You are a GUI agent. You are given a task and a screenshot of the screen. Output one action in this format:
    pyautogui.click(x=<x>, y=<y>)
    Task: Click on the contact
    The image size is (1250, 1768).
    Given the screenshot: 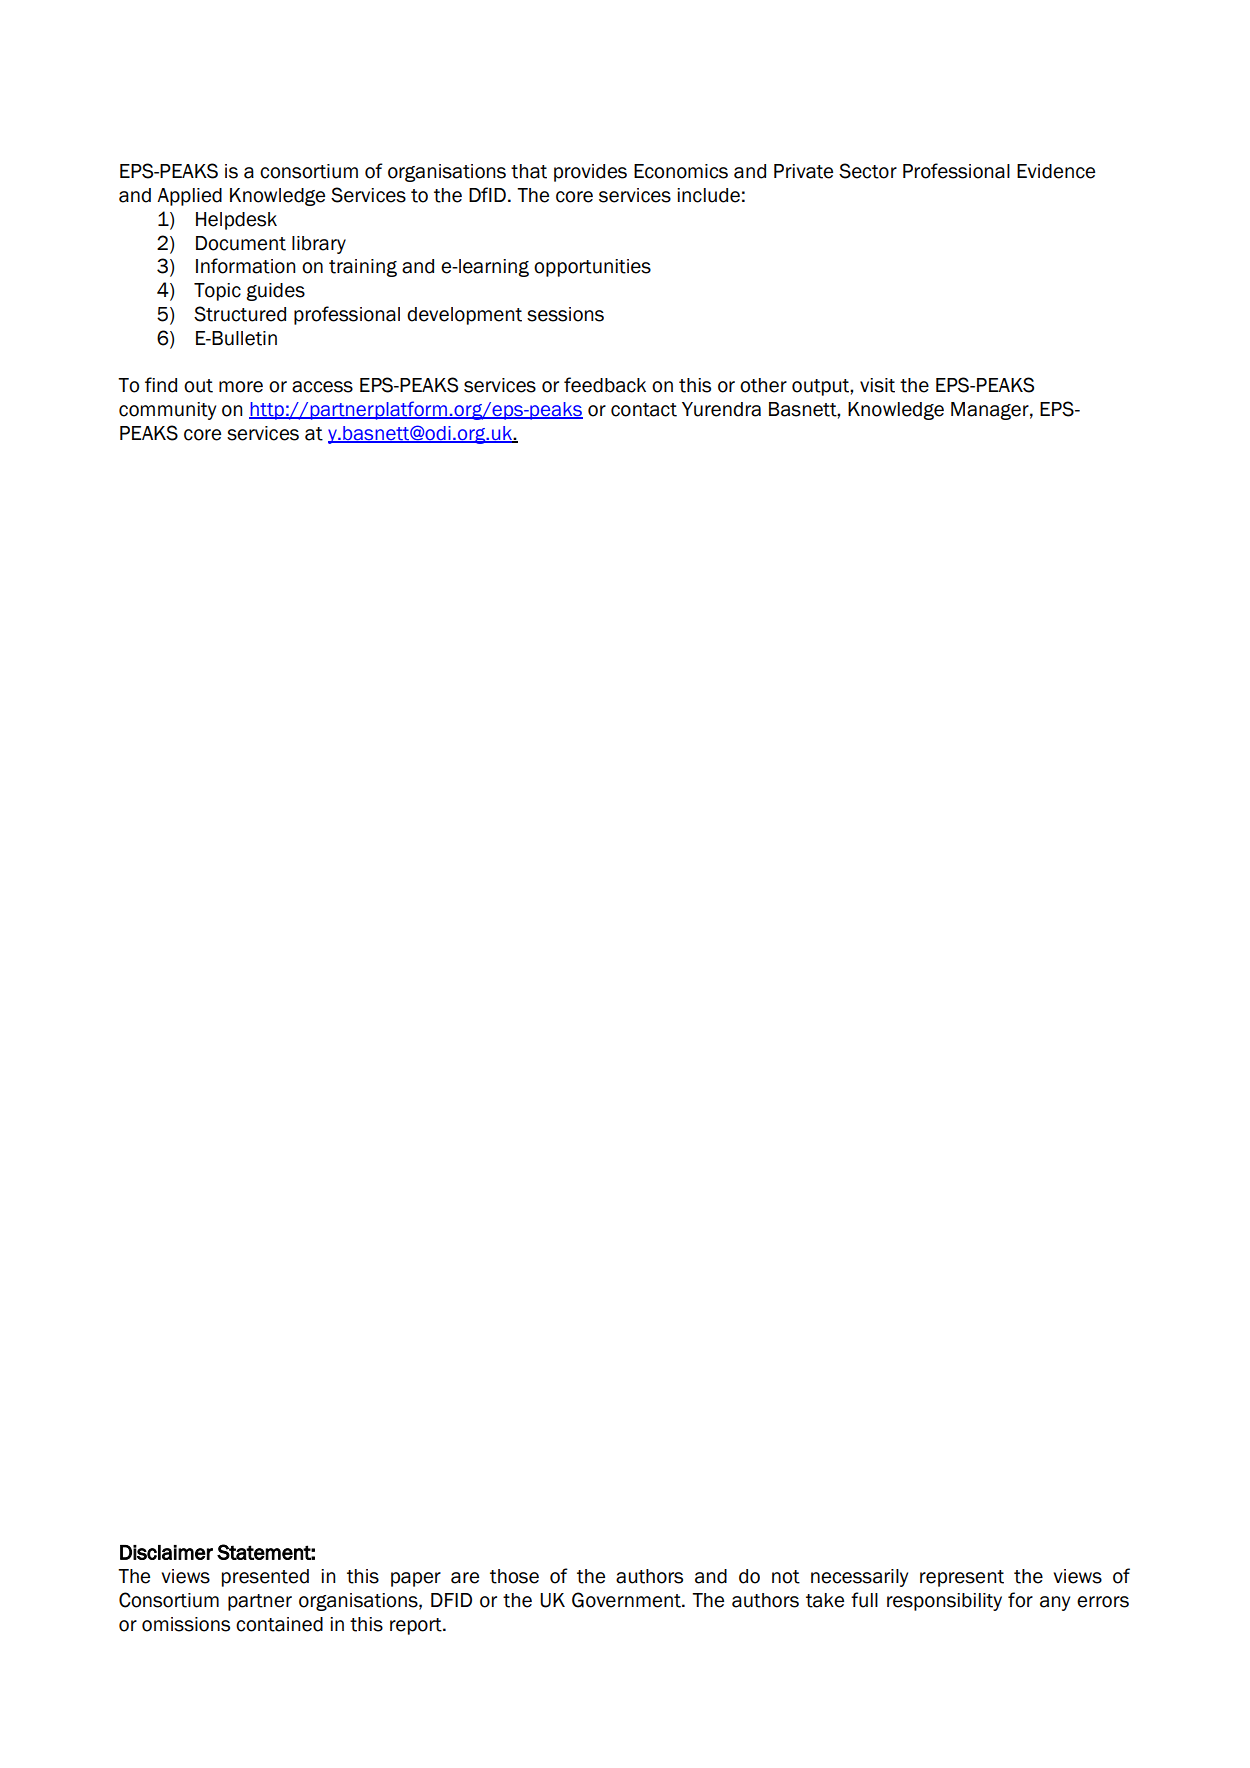 What is the action you would take?
    pyautogui.click(x=644, y=410)
